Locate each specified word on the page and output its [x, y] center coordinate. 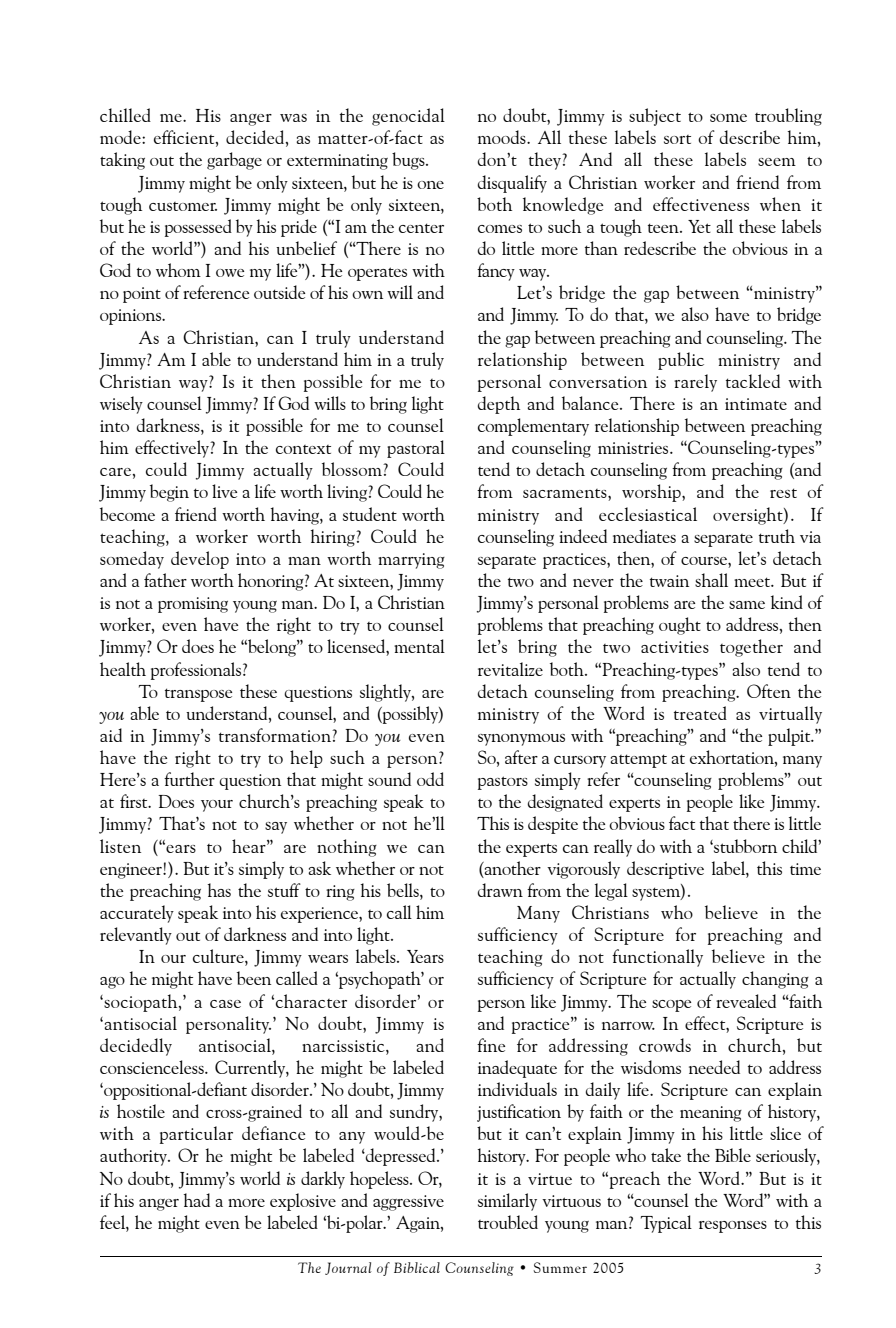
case [225, 1004]
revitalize [510, 669]
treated [700, 713]
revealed [746, 1001]
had [197, 1200]
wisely [121, 405]
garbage [234, 161]
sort [677, 139]
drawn [500, 890]
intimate [756, 404]
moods [503, 137]
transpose [198, 695]
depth [499, 405]
